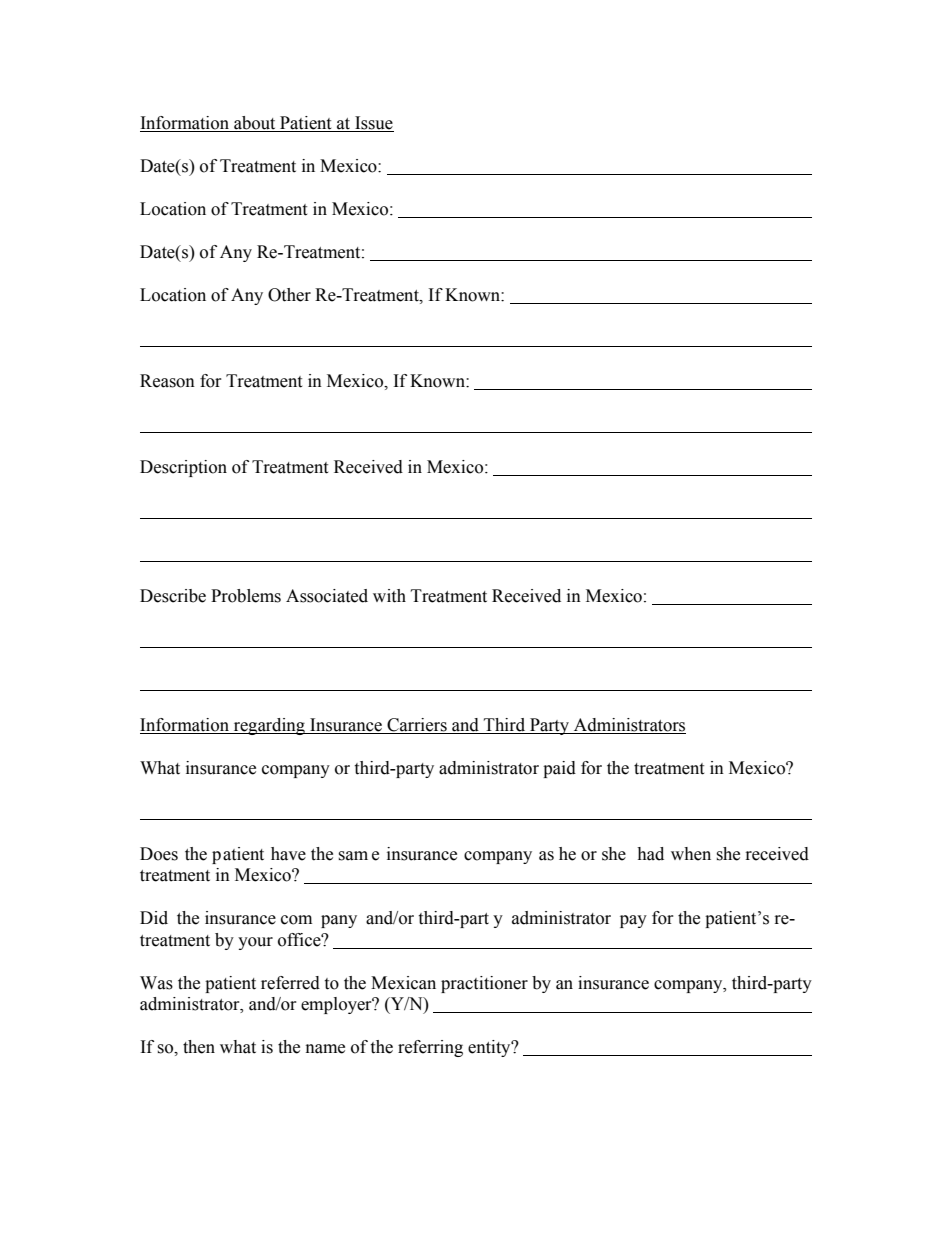 The height and width of the screenshot is (1233, 952). I want to click on then, so click(199, 1047).
